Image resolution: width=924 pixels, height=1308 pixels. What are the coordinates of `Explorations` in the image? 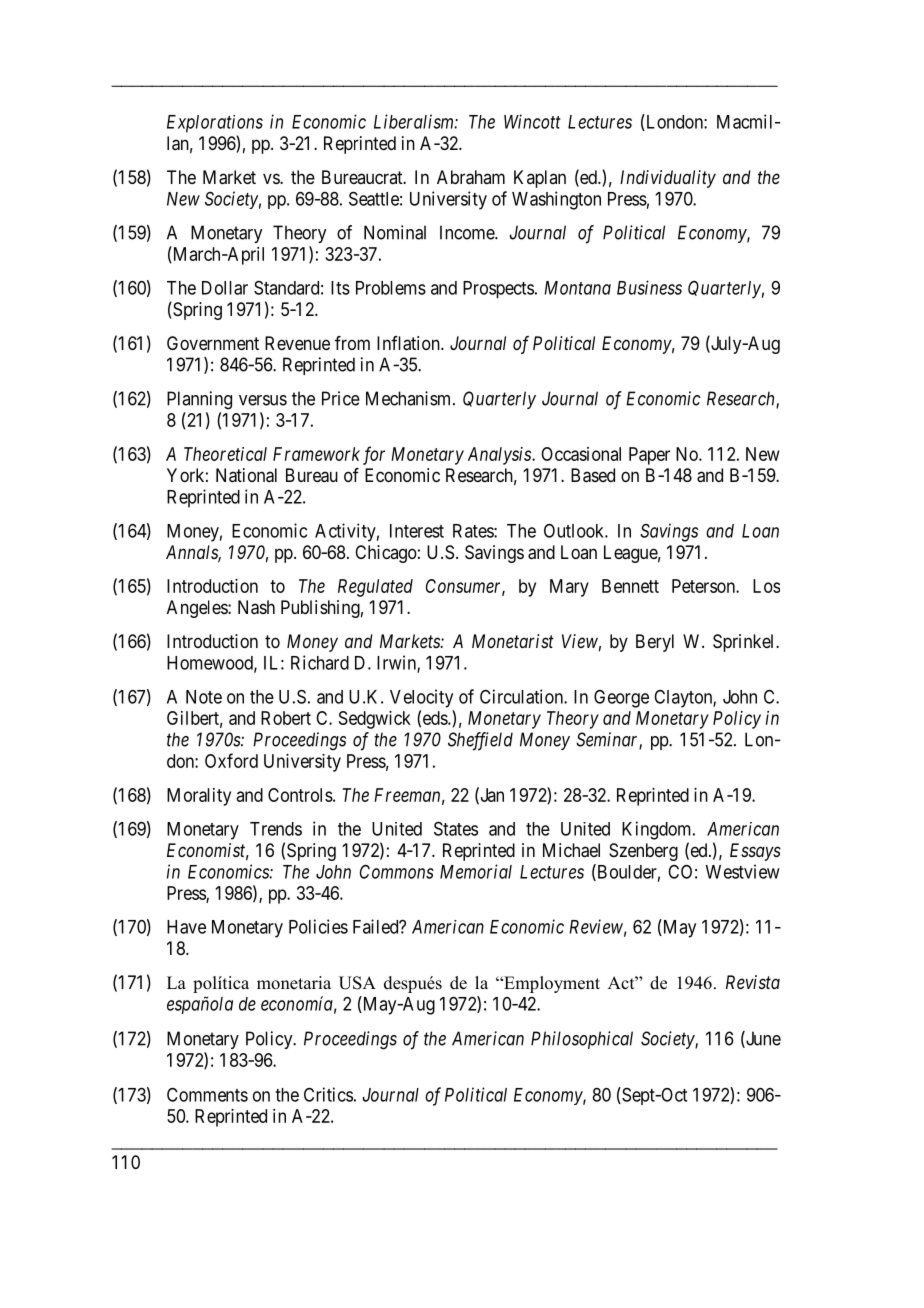 It's located at (215, 124).
